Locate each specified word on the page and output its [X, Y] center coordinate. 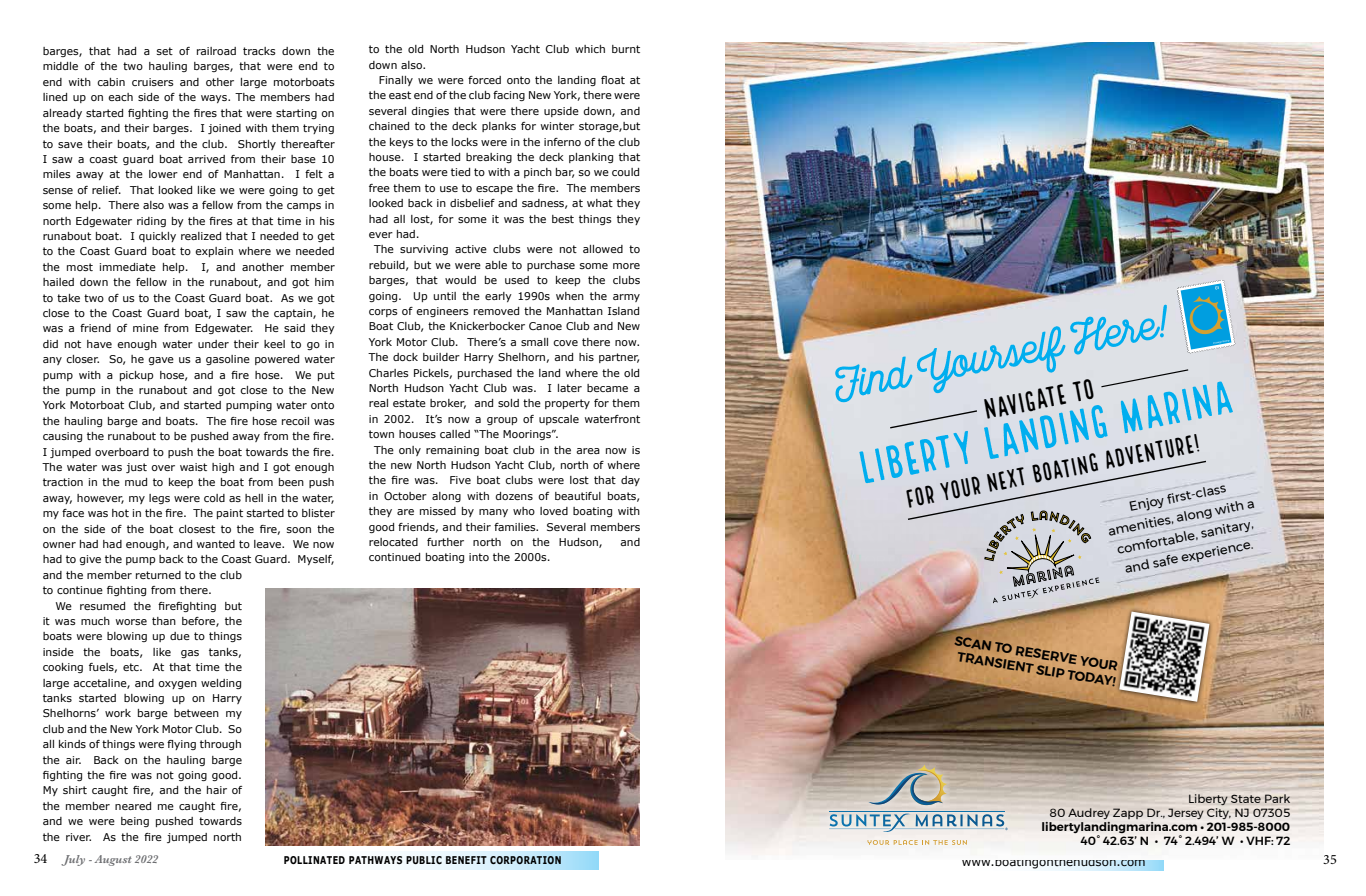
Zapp [1128, 813]
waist [193, 467]
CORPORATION [525, 860]
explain [214, 252]
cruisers [153, 82]
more [626, 266]
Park [1277, 798]
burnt [626, 49]
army [626, 298]
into [479, 557]
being [135, 822]
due [180, 636]
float [613, 80]
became [607, 388]
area [588, 451]
